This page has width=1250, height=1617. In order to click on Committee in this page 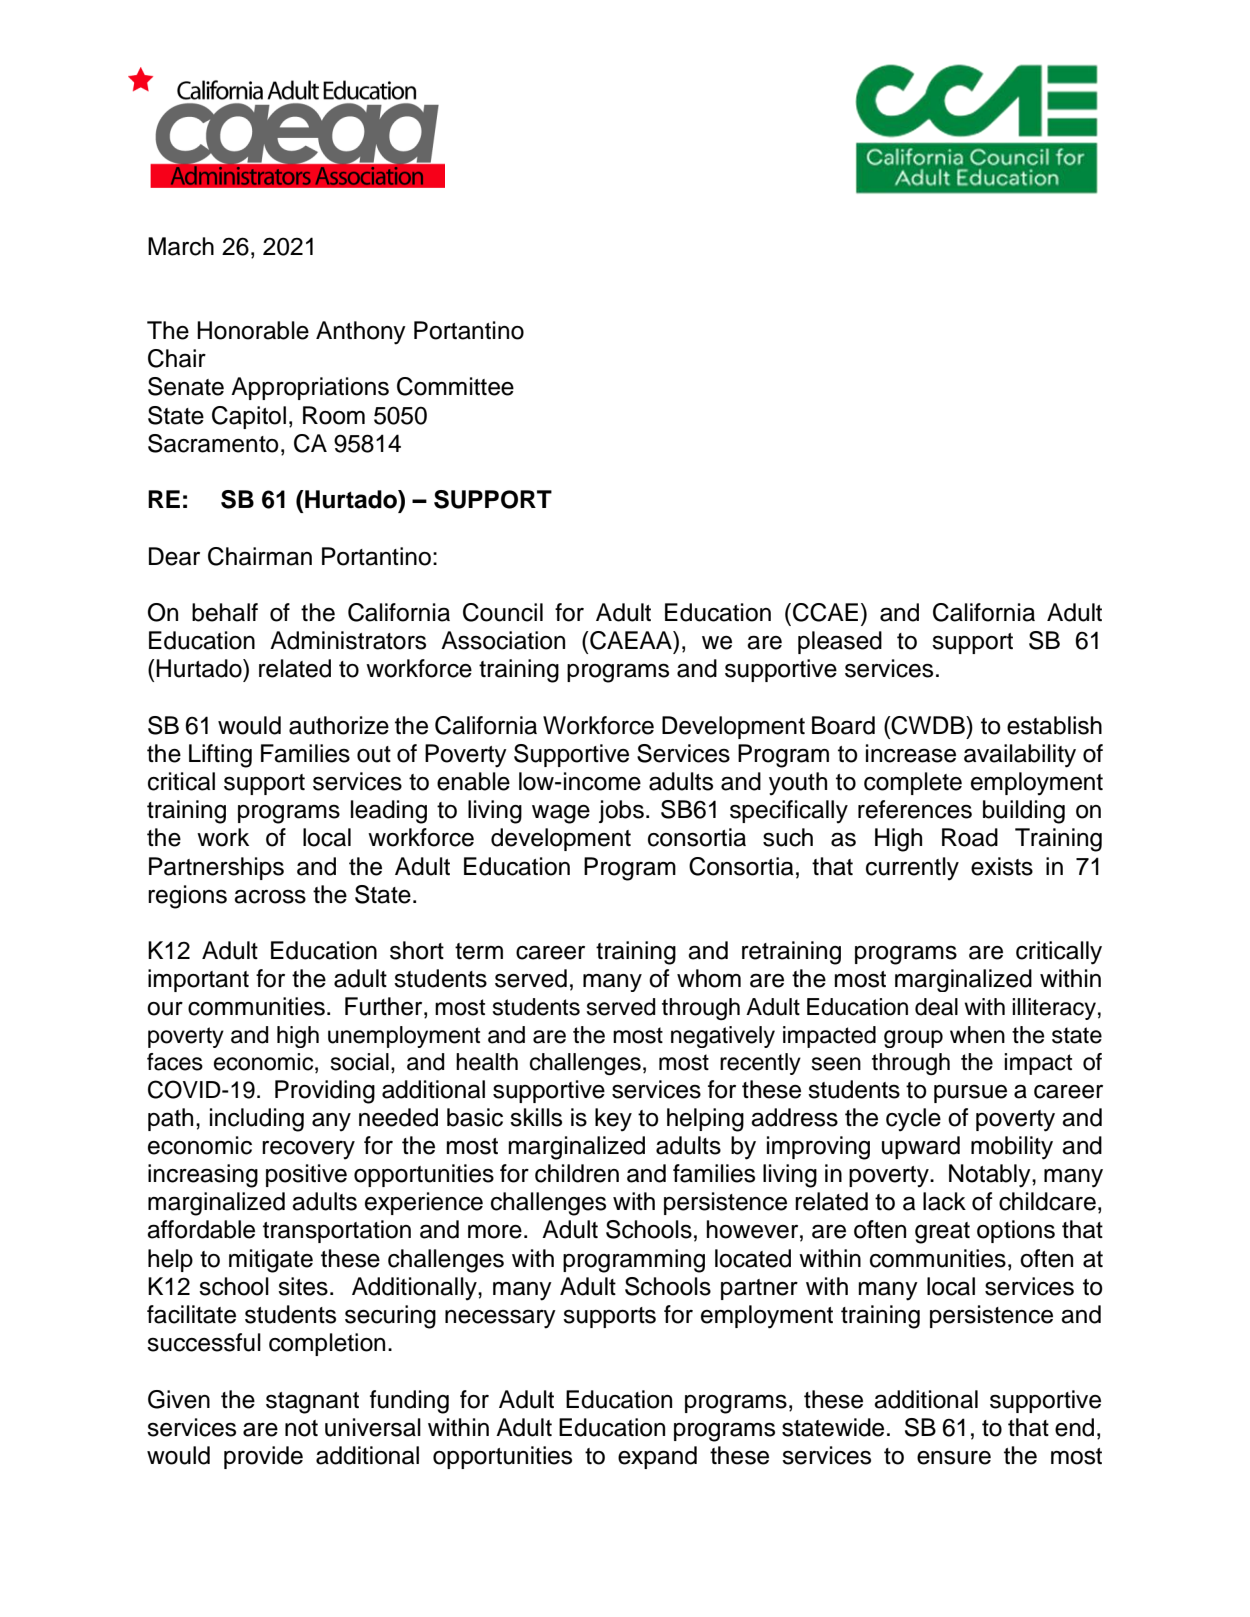, I will do `click(455, 386)`.
